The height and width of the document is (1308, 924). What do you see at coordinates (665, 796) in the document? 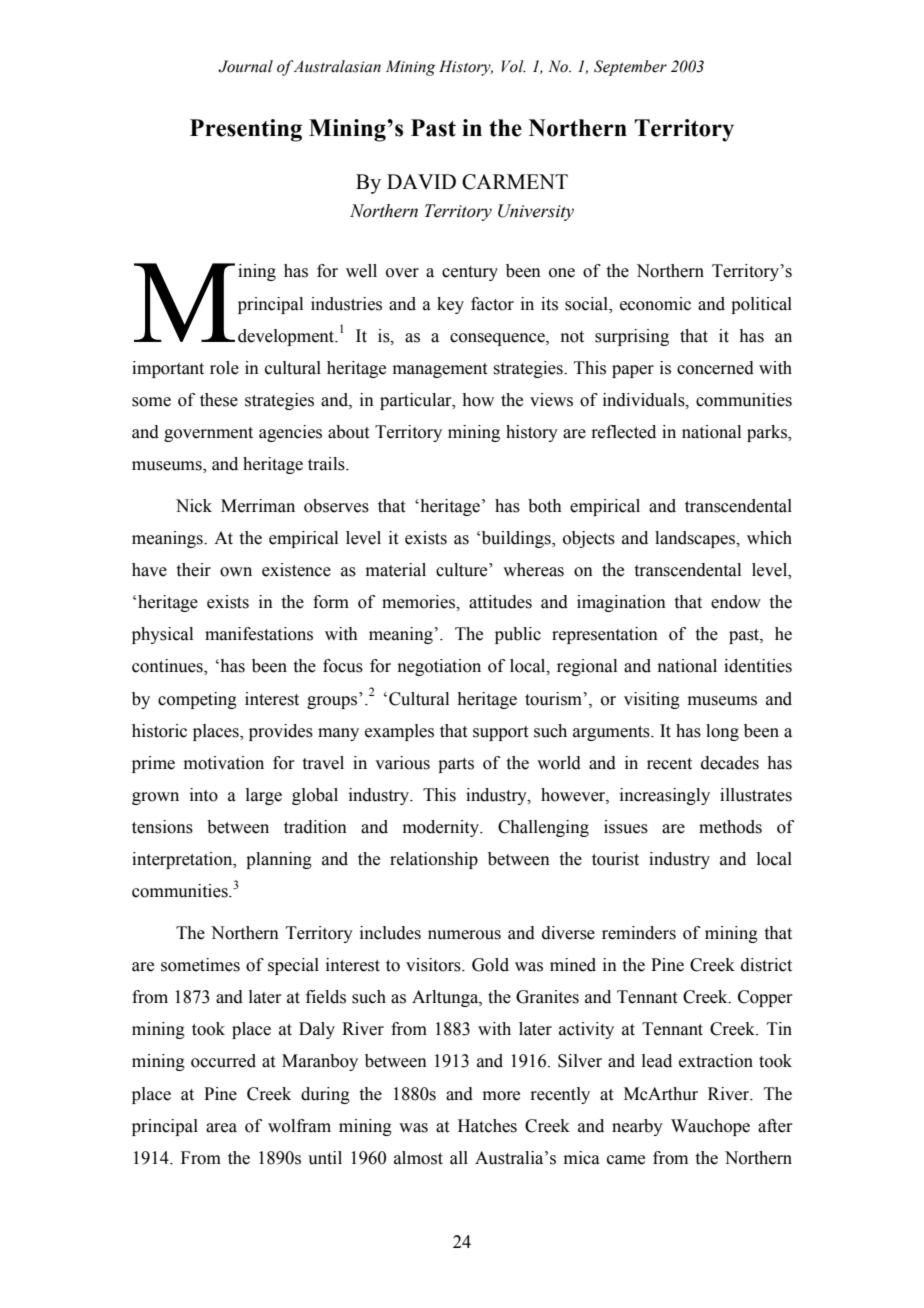
I see `increasingly` at bounding box center [665, 796].
